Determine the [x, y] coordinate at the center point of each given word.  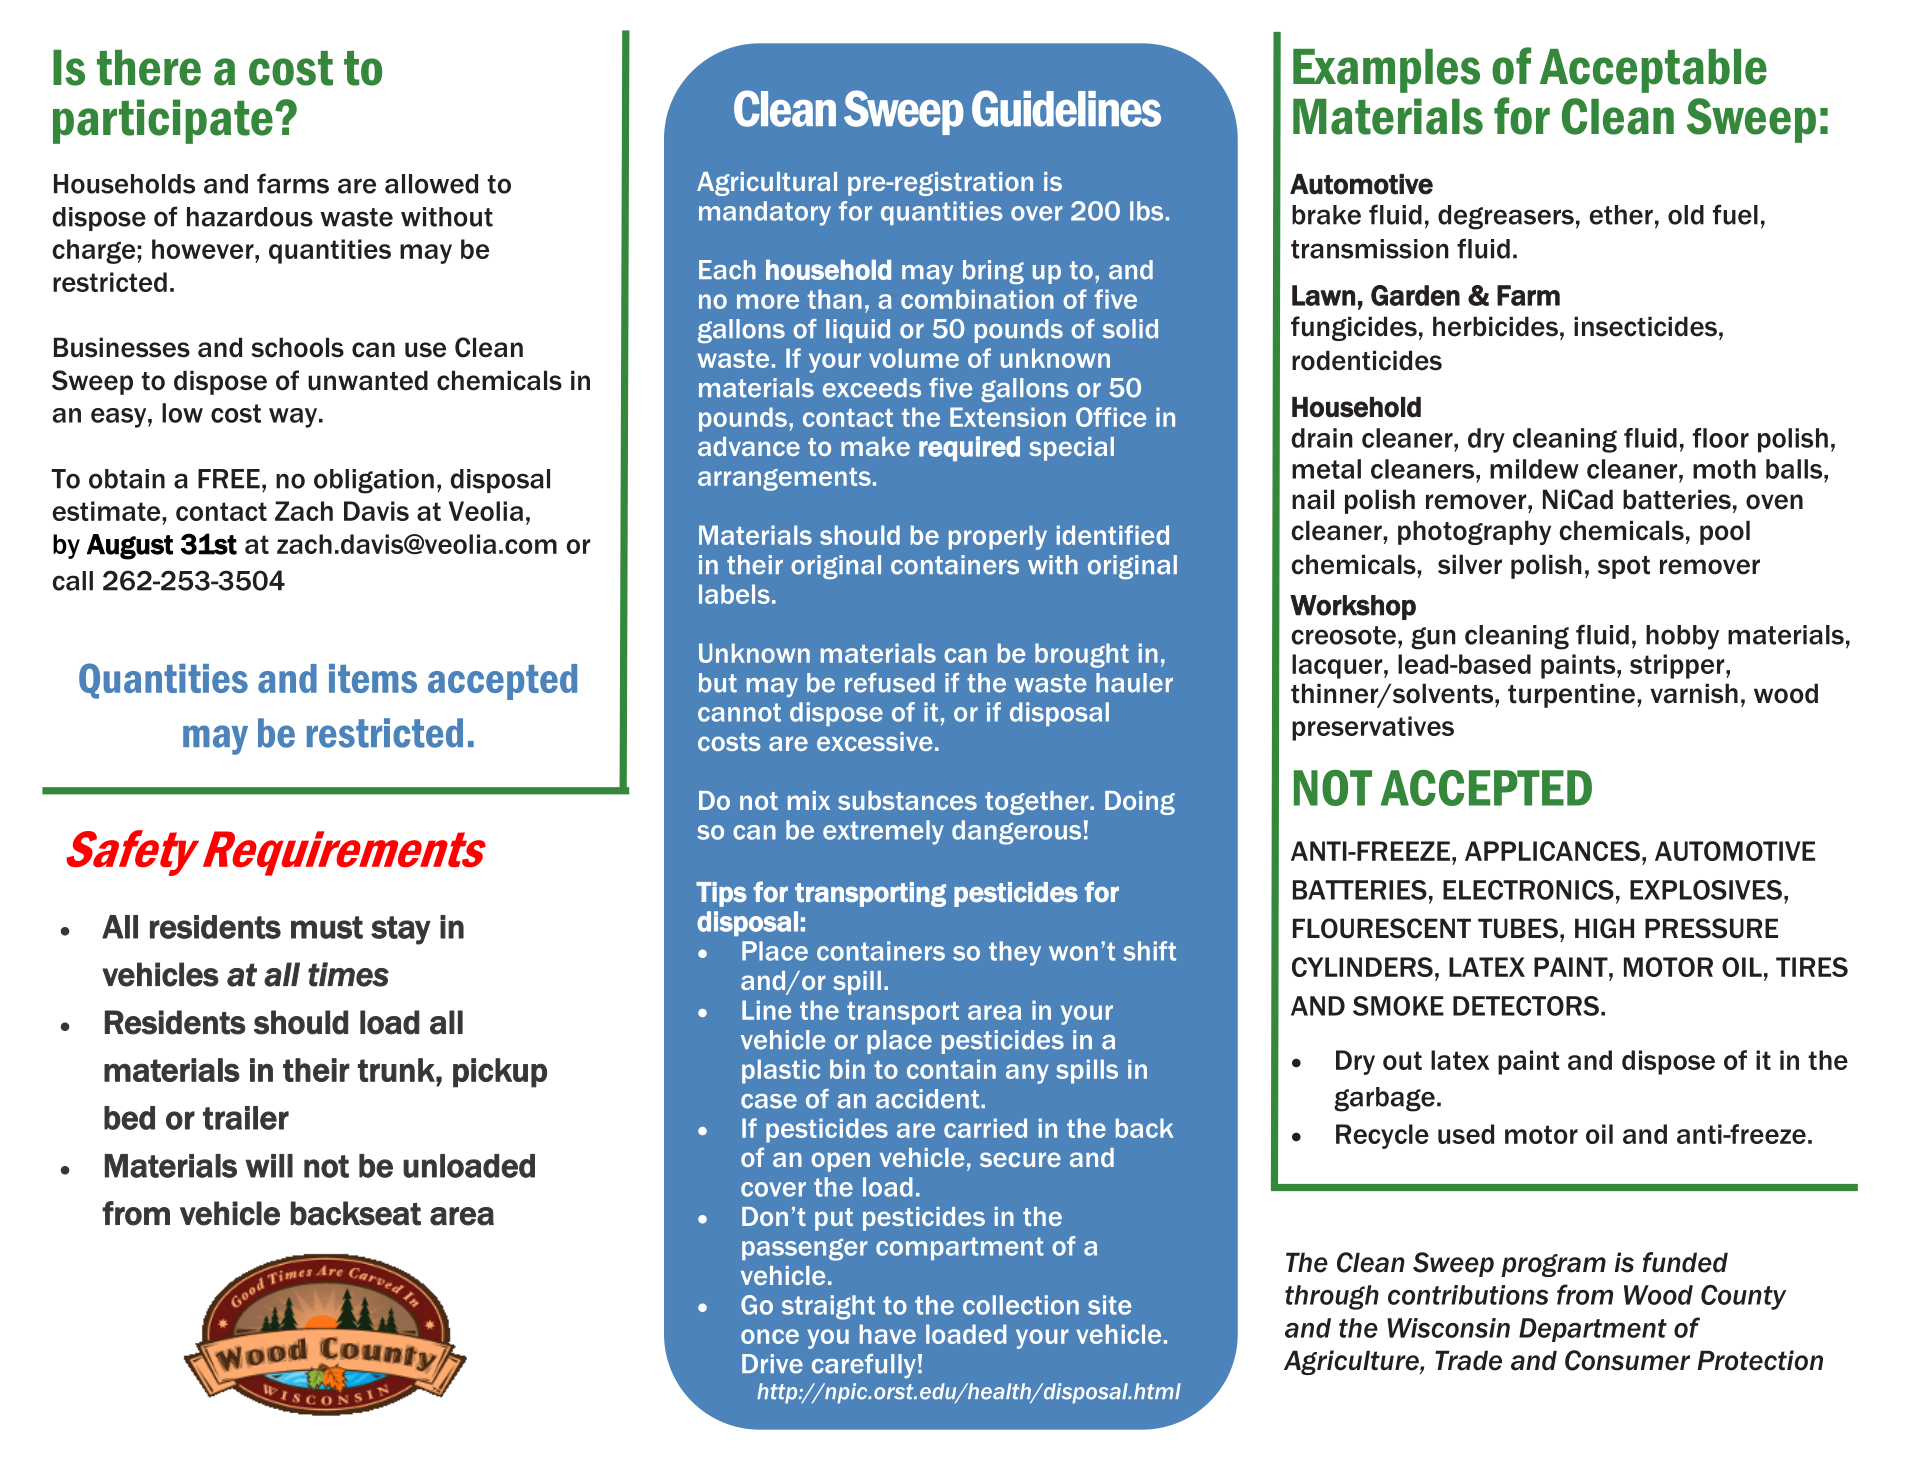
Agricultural [767, 184]
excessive [874, 741]
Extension [1008, 417]
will [269, 1166]
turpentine [1571, 695]
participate [163, 121]
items [373, 678]
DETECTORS [1526, 1006]
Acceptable [1653, 71]
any [1027, 1074]
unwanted [368, 380]
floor [1721, 438]
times [348, 974]
